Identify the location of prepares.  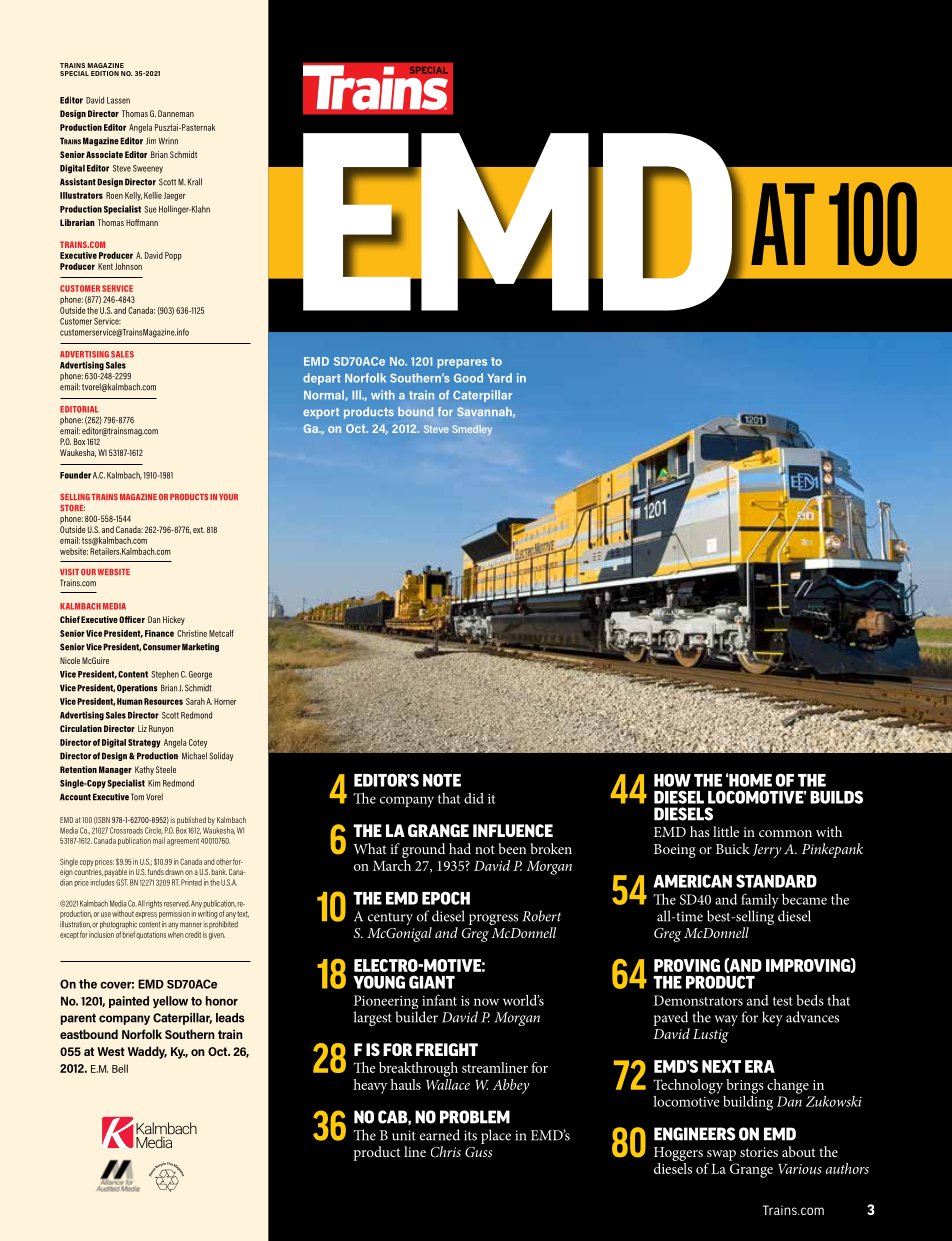
(462, 363).
